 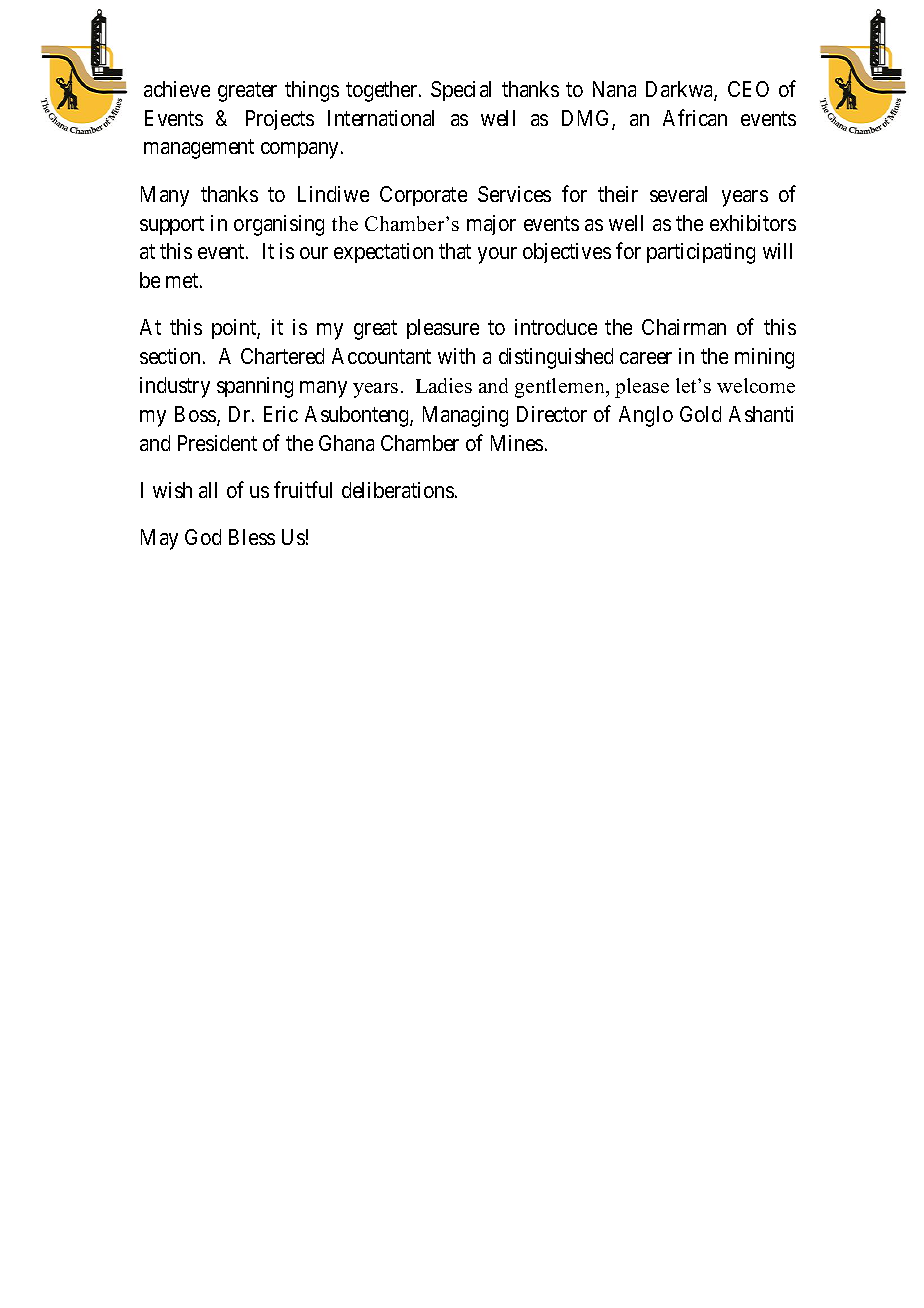 I want to click on spanning, so click(x=255, y=387).
